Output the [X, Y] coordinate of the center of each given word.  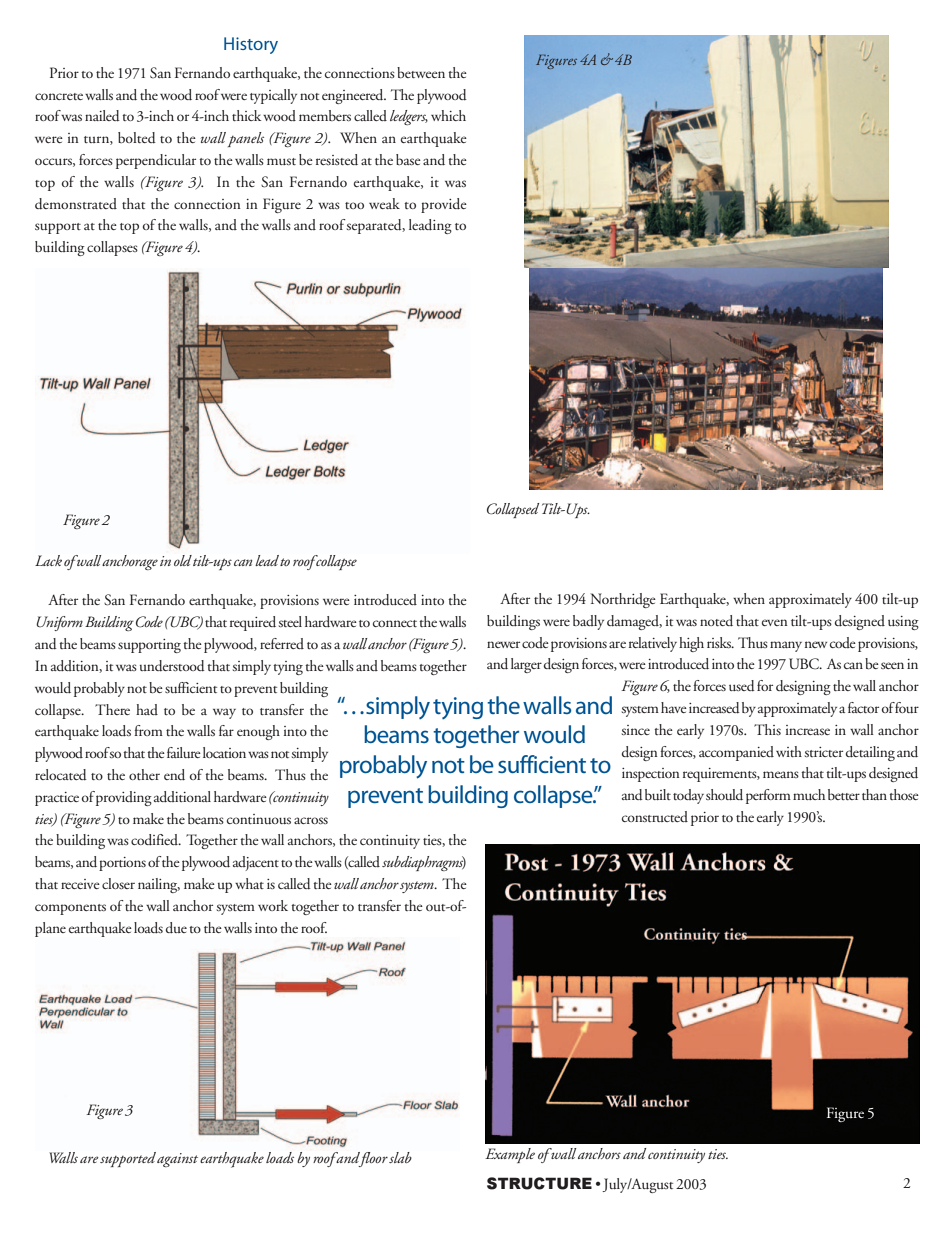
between [421, 72]
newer [503, 644]
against [177, 1160]
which [448, 115]
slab [400, 1157]
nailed [102, 116]
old [183, 560]
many [786, 646]
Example [510, 1155]
